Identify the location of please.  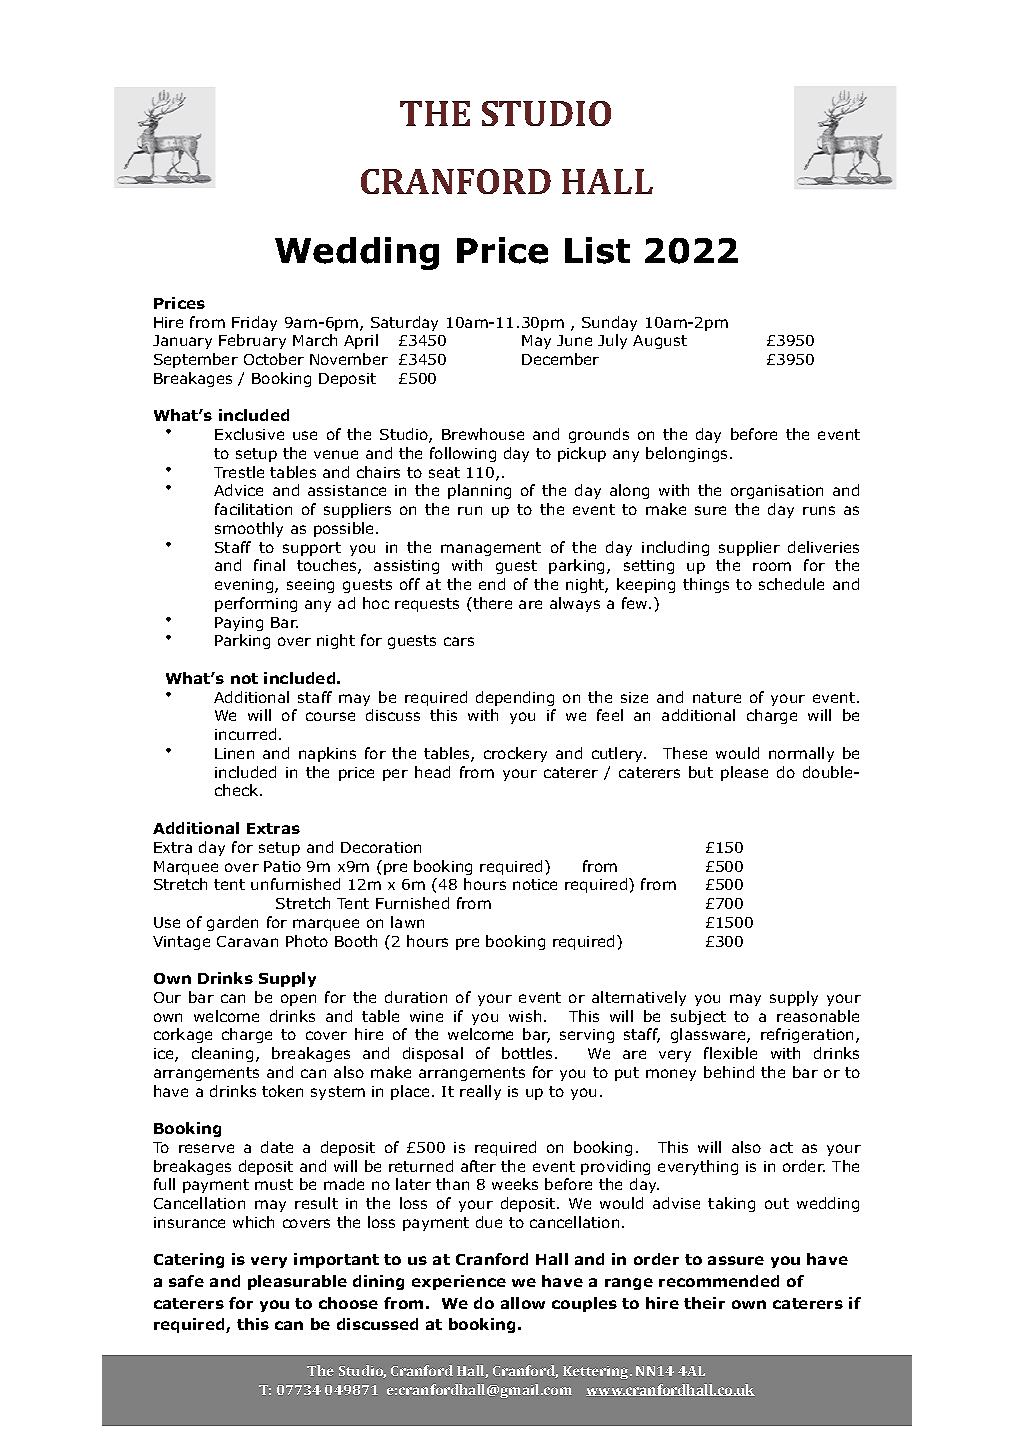
(744, 773).
